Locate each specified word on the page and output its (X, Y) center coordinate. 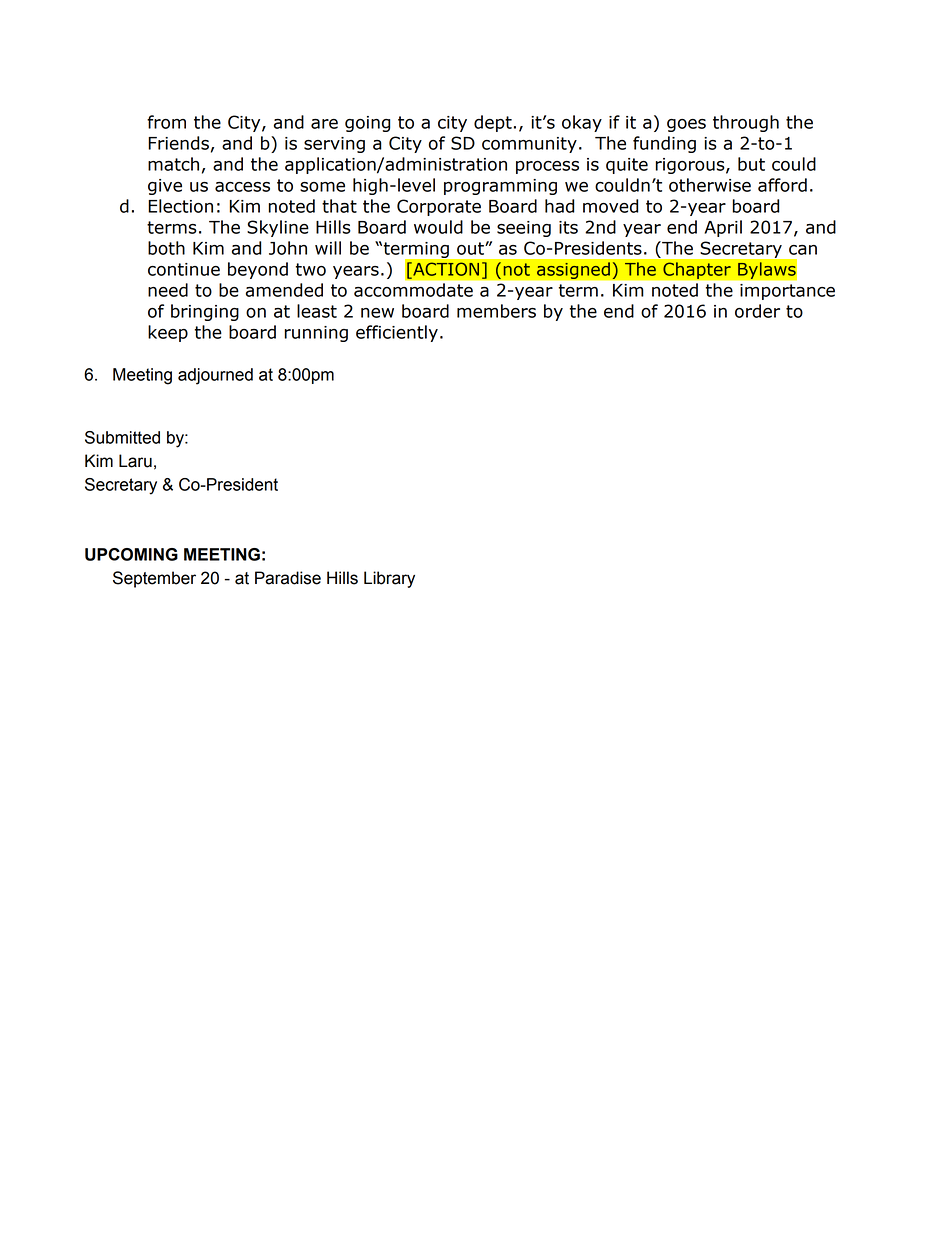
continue (184, 269)
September (154, 579)
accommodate (413, 290)
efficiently (397, 333)
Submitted (122, 437)
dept (493, 123)
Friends (178, 143)
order (757, 311)
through (746, 123)
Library (389, 579)
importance (787, 292)
